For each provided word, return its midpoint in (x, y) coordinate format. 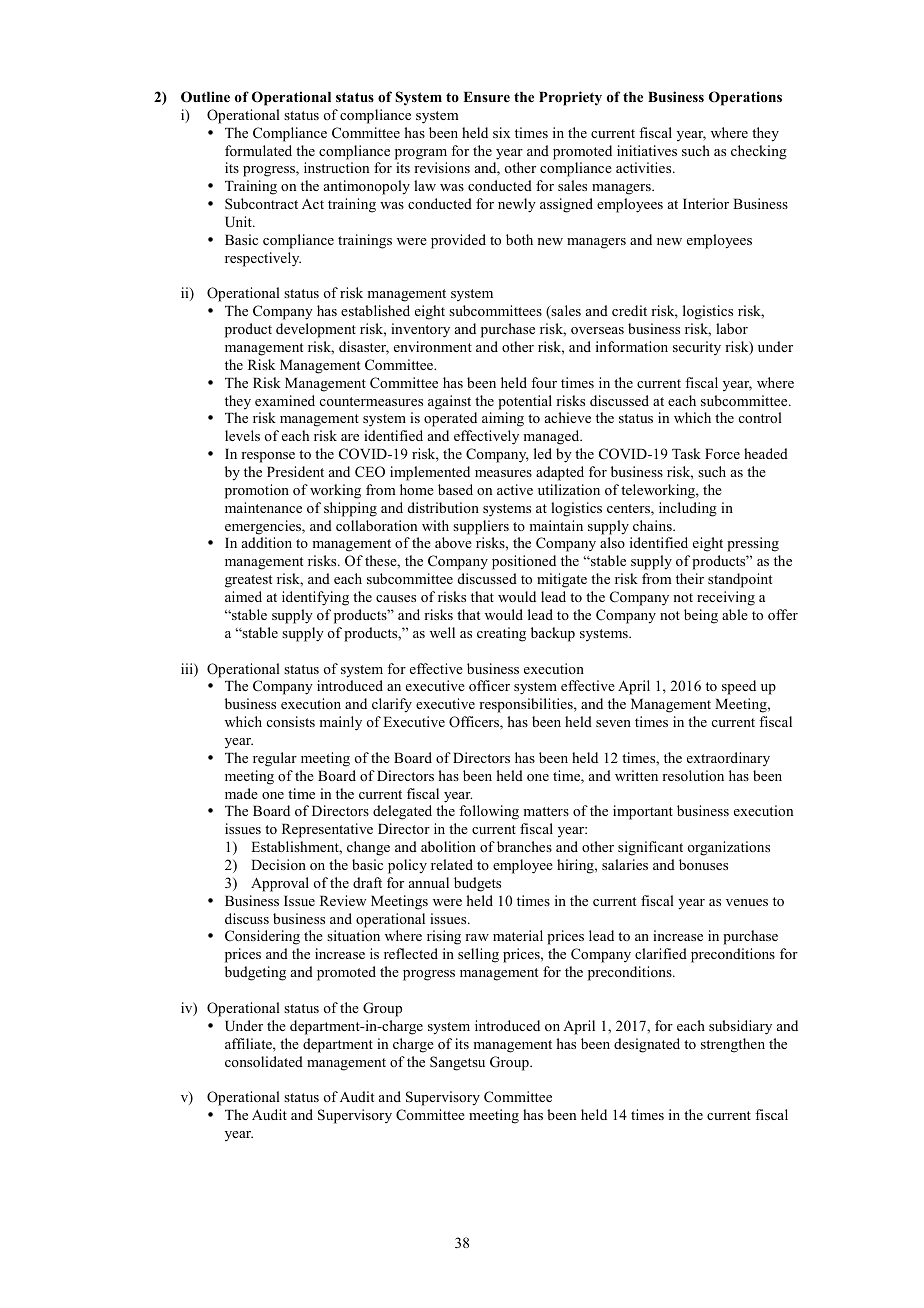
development (316, 330)
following (489, 812)
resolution (693, 775)
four (544, 382)
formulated (258, 150)
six (501, 132)
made (241, 793)
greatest (248, 581)
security (697, 348)
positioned (524, 562)
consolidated (264, 1061)
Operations (745, 98)
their (690, 578)
